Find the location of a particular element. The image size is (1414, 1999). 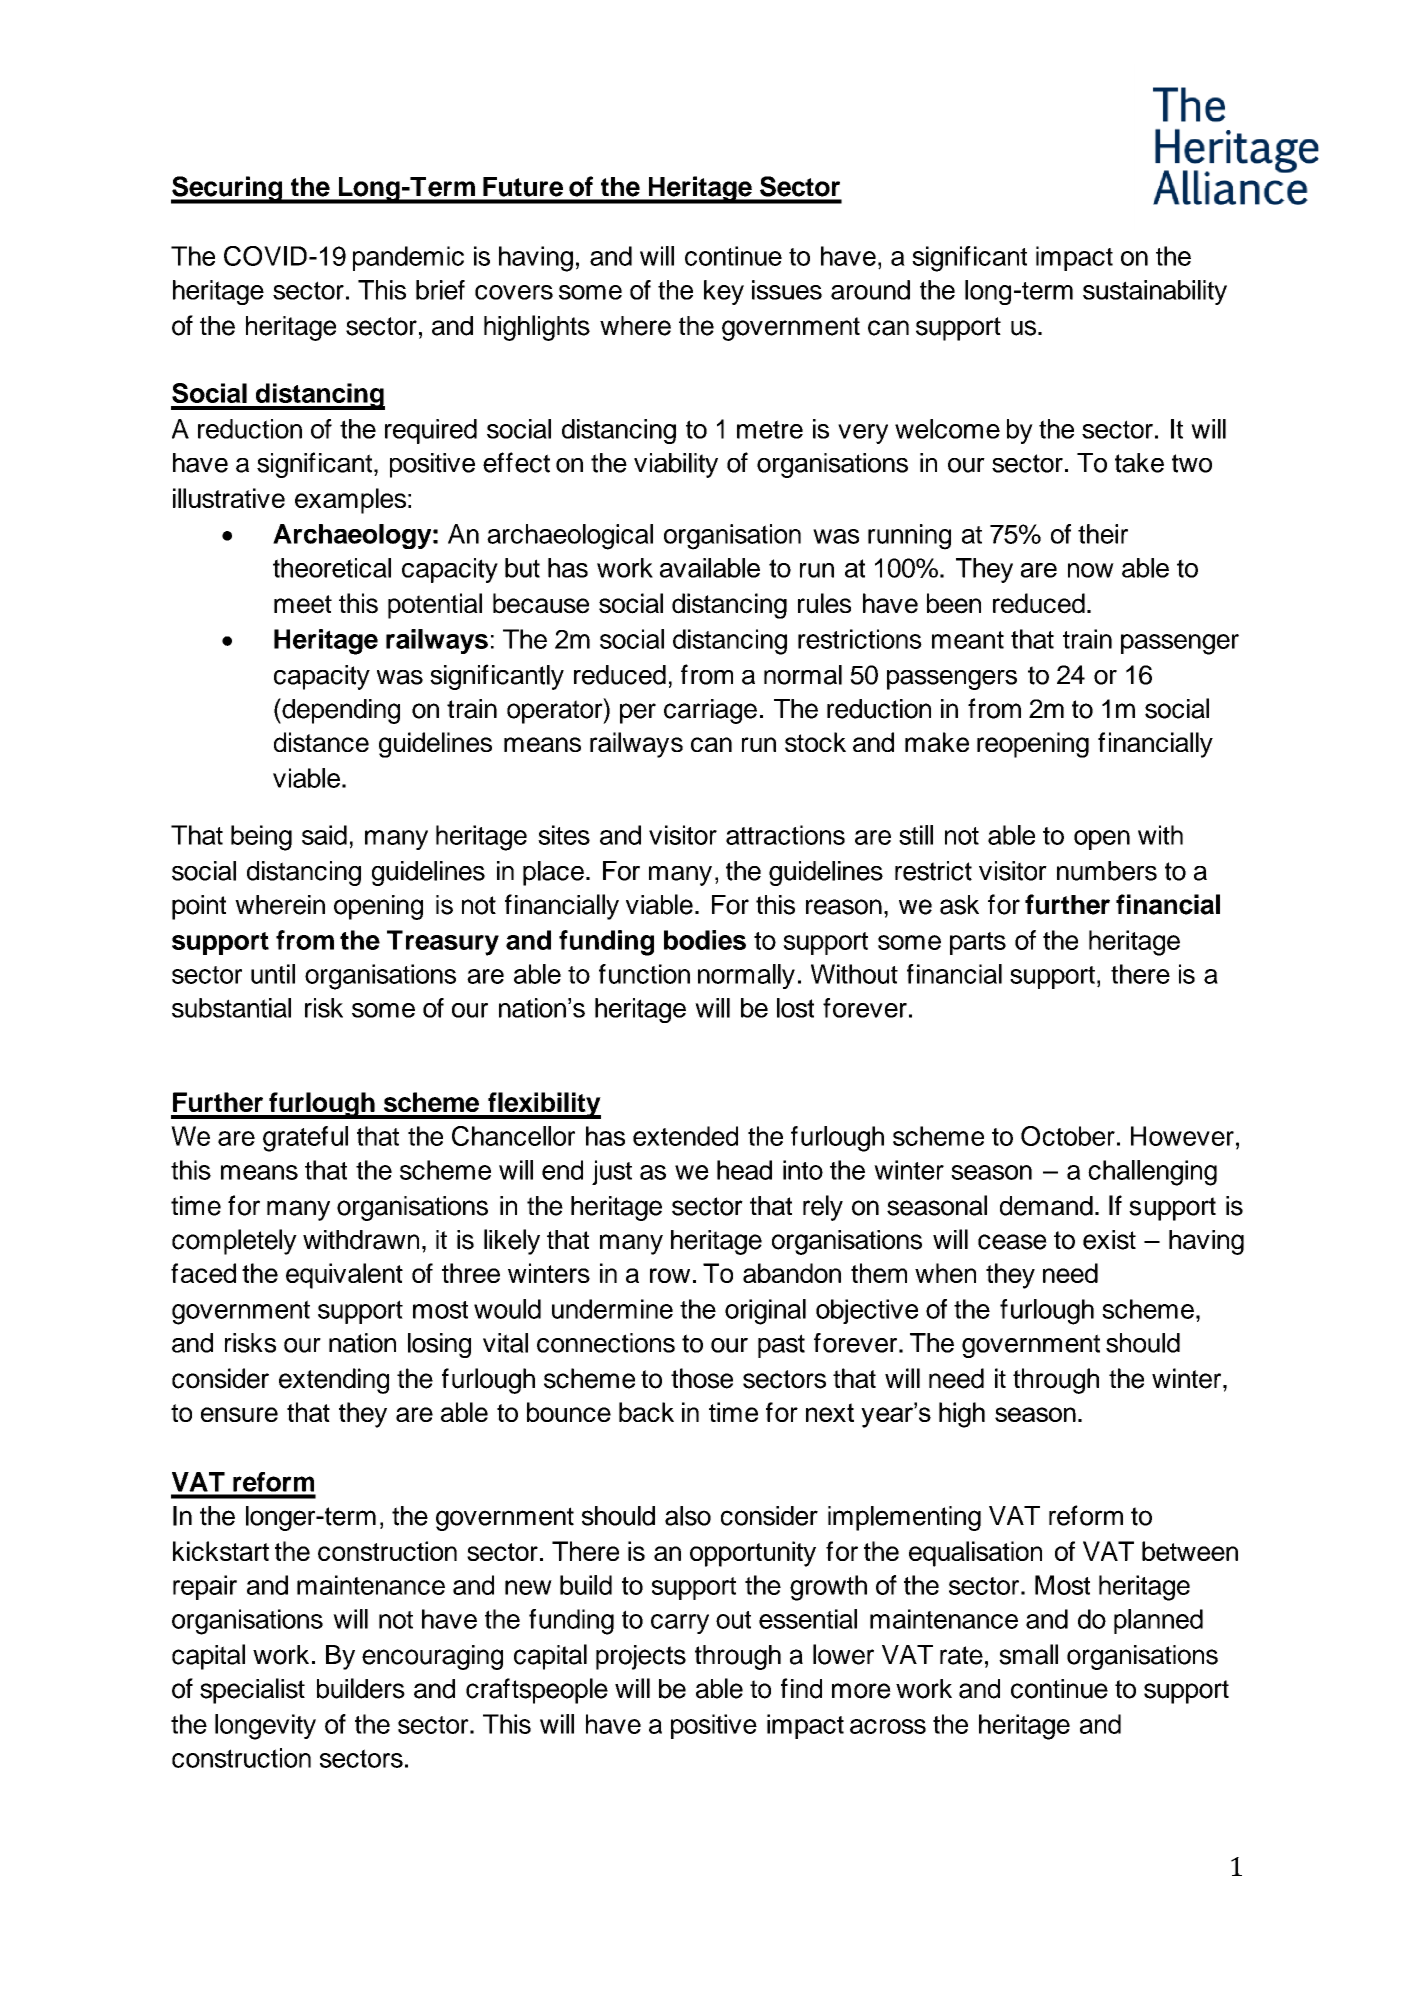

pandemic is located at coordinates (408, 258).
